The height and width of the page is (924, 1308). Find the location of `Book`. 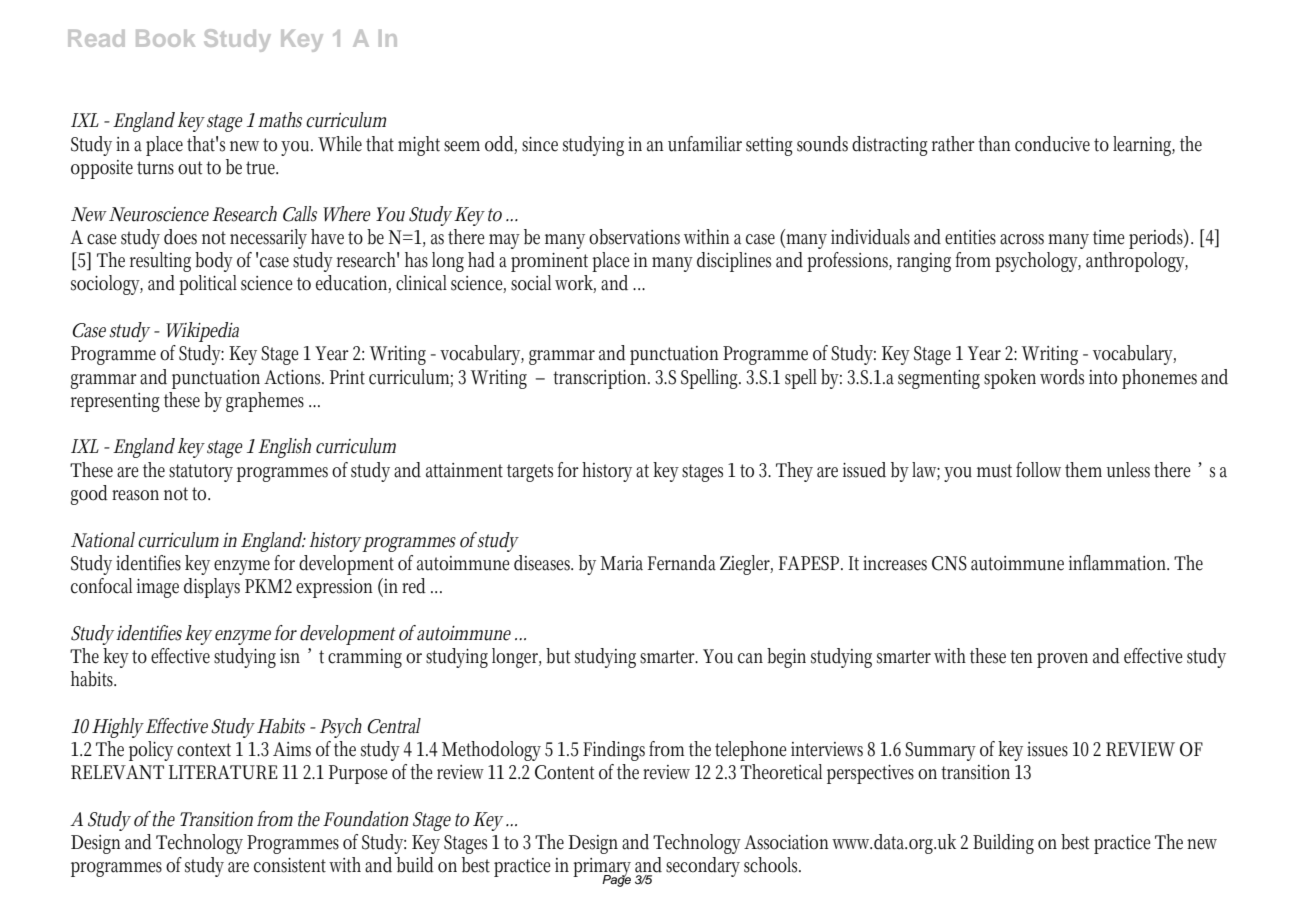

Book is located at coordinates (165, 38).
